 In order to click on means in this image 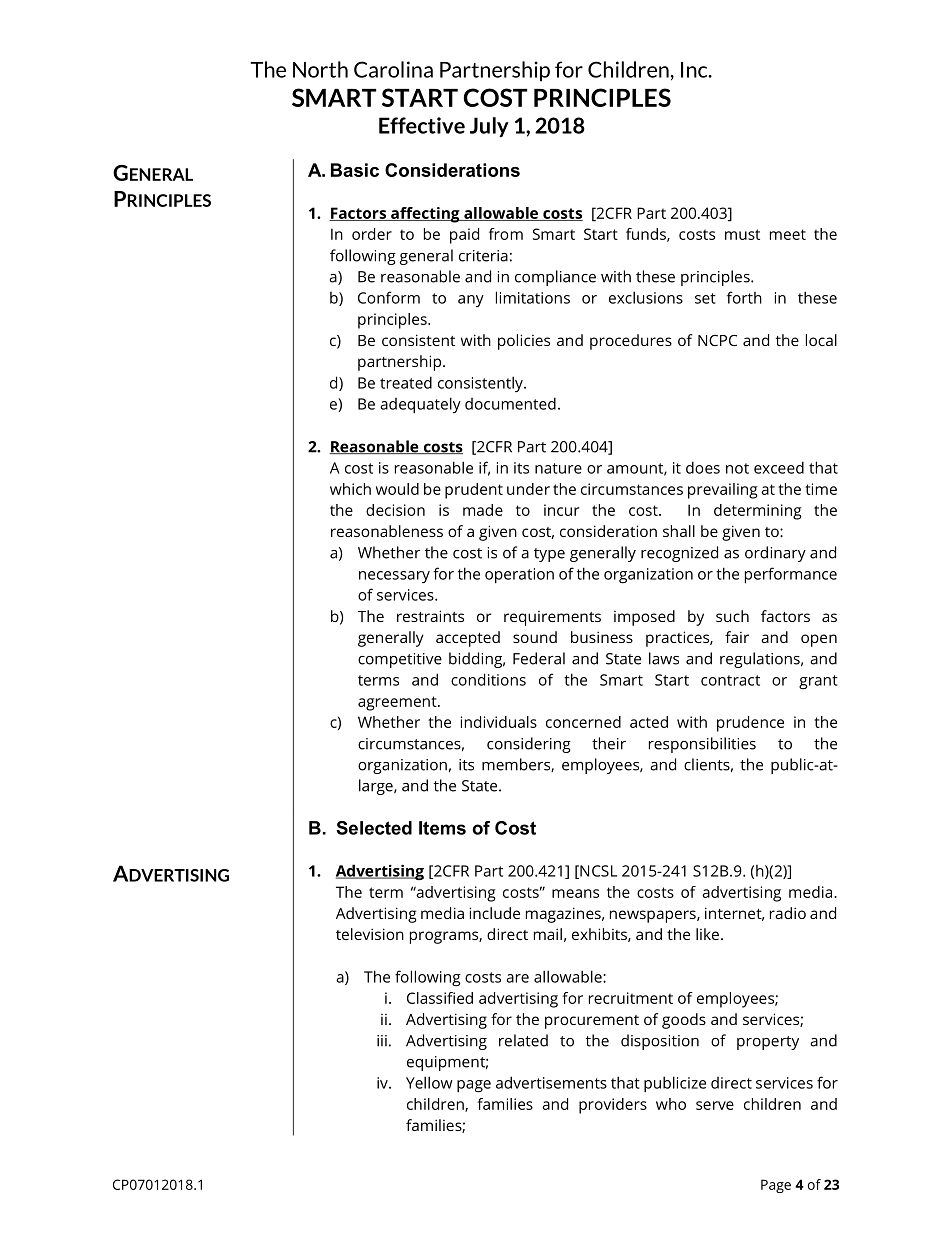, I will do `click(575, 893)`.
